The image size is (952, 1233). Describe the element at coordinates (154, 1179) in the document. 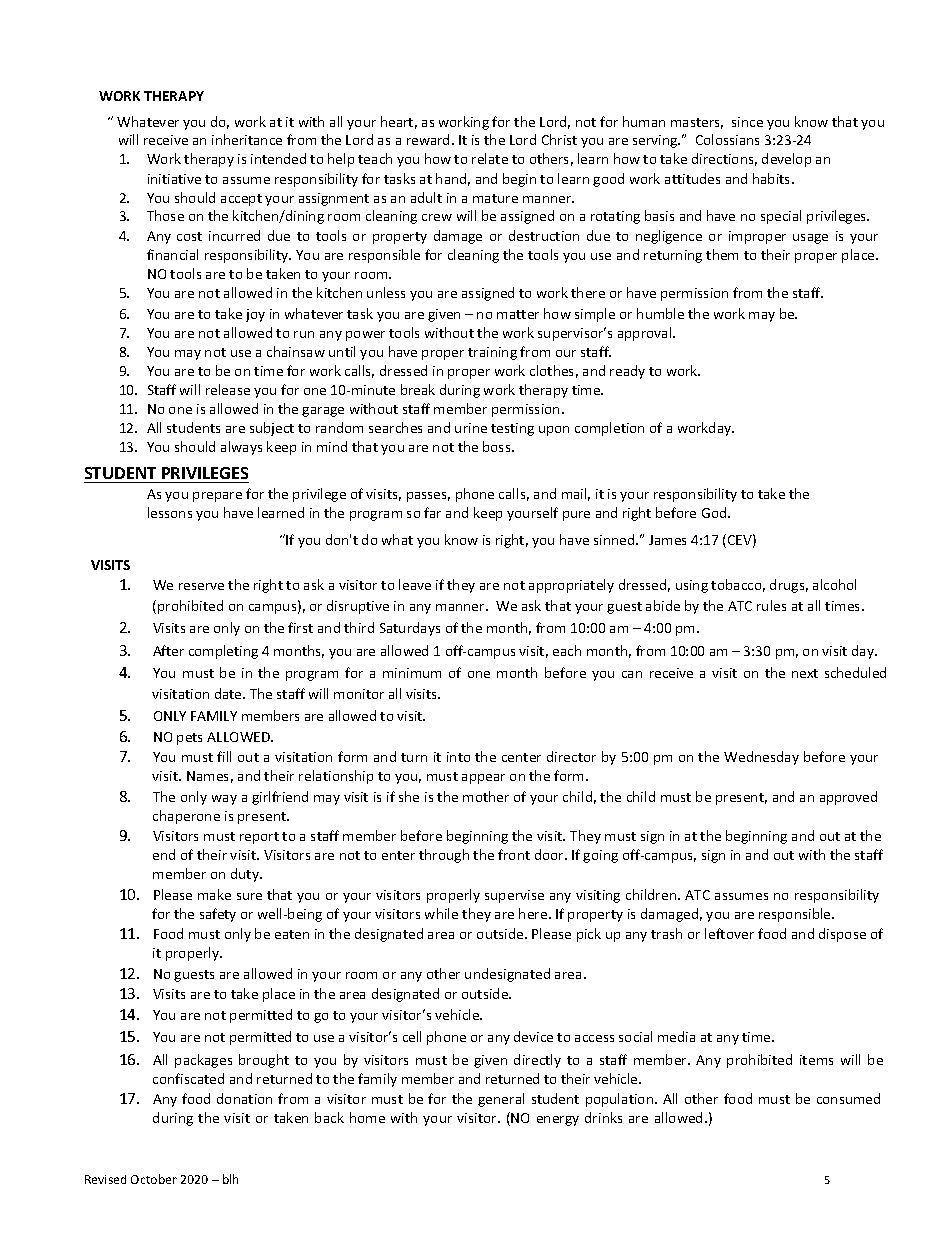

I see `October` at that location.
